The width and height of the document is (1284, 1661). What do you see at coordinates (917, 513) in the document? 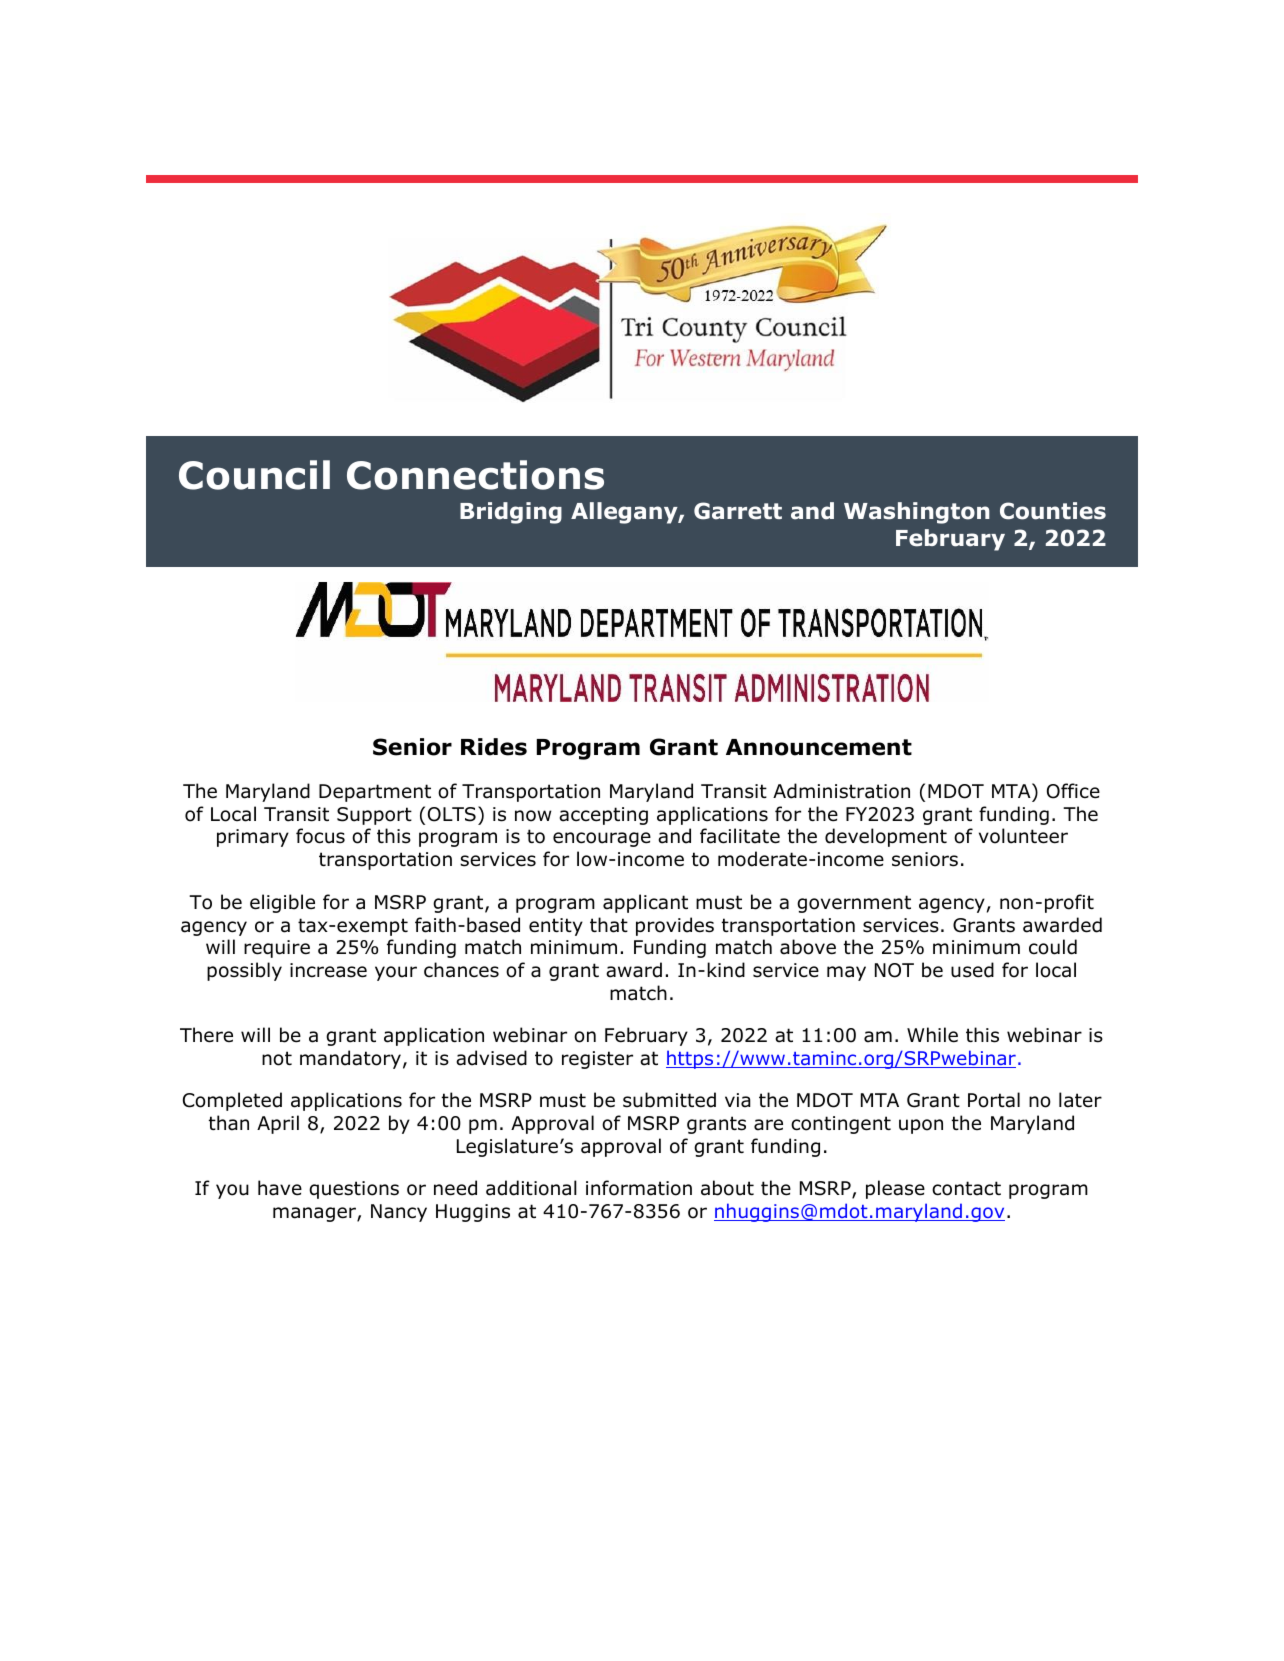
I see `Washington` at bounding box center [917, 513].
